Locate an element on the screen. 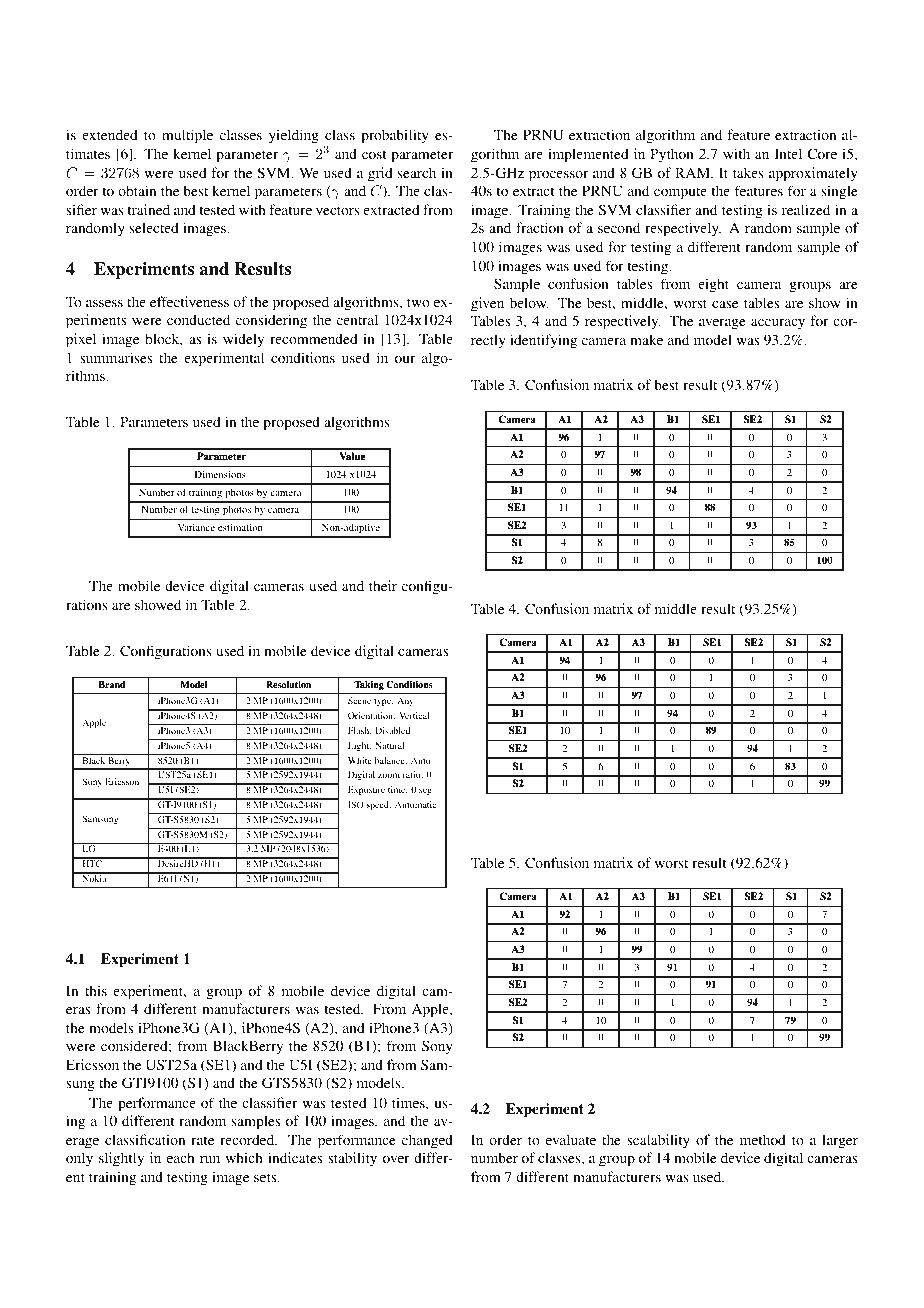  our is located at coordinates (405, 359).
